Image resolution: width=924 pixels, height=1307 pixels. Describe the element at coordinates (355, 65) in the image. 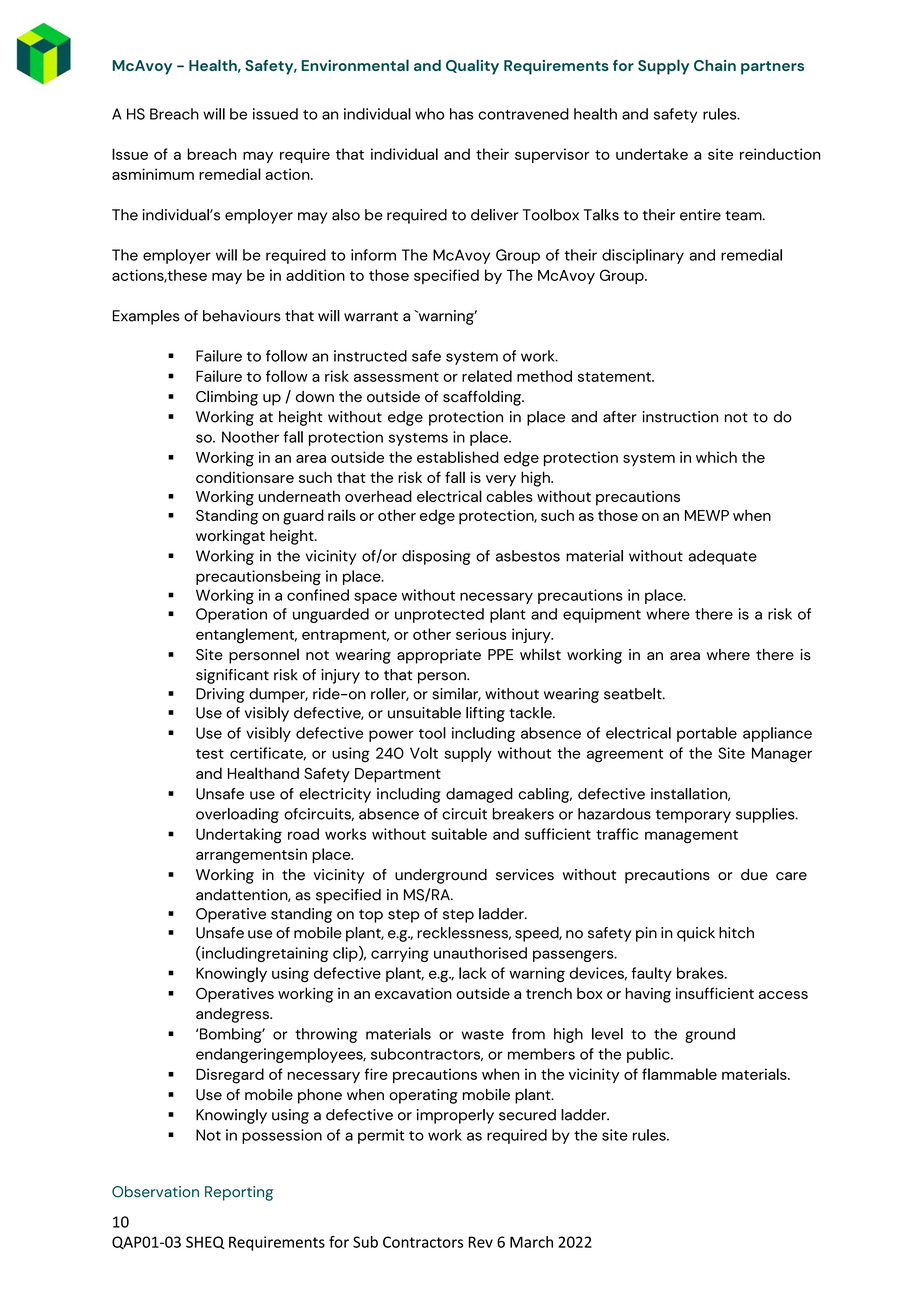

I see `Environmental` at that location.
